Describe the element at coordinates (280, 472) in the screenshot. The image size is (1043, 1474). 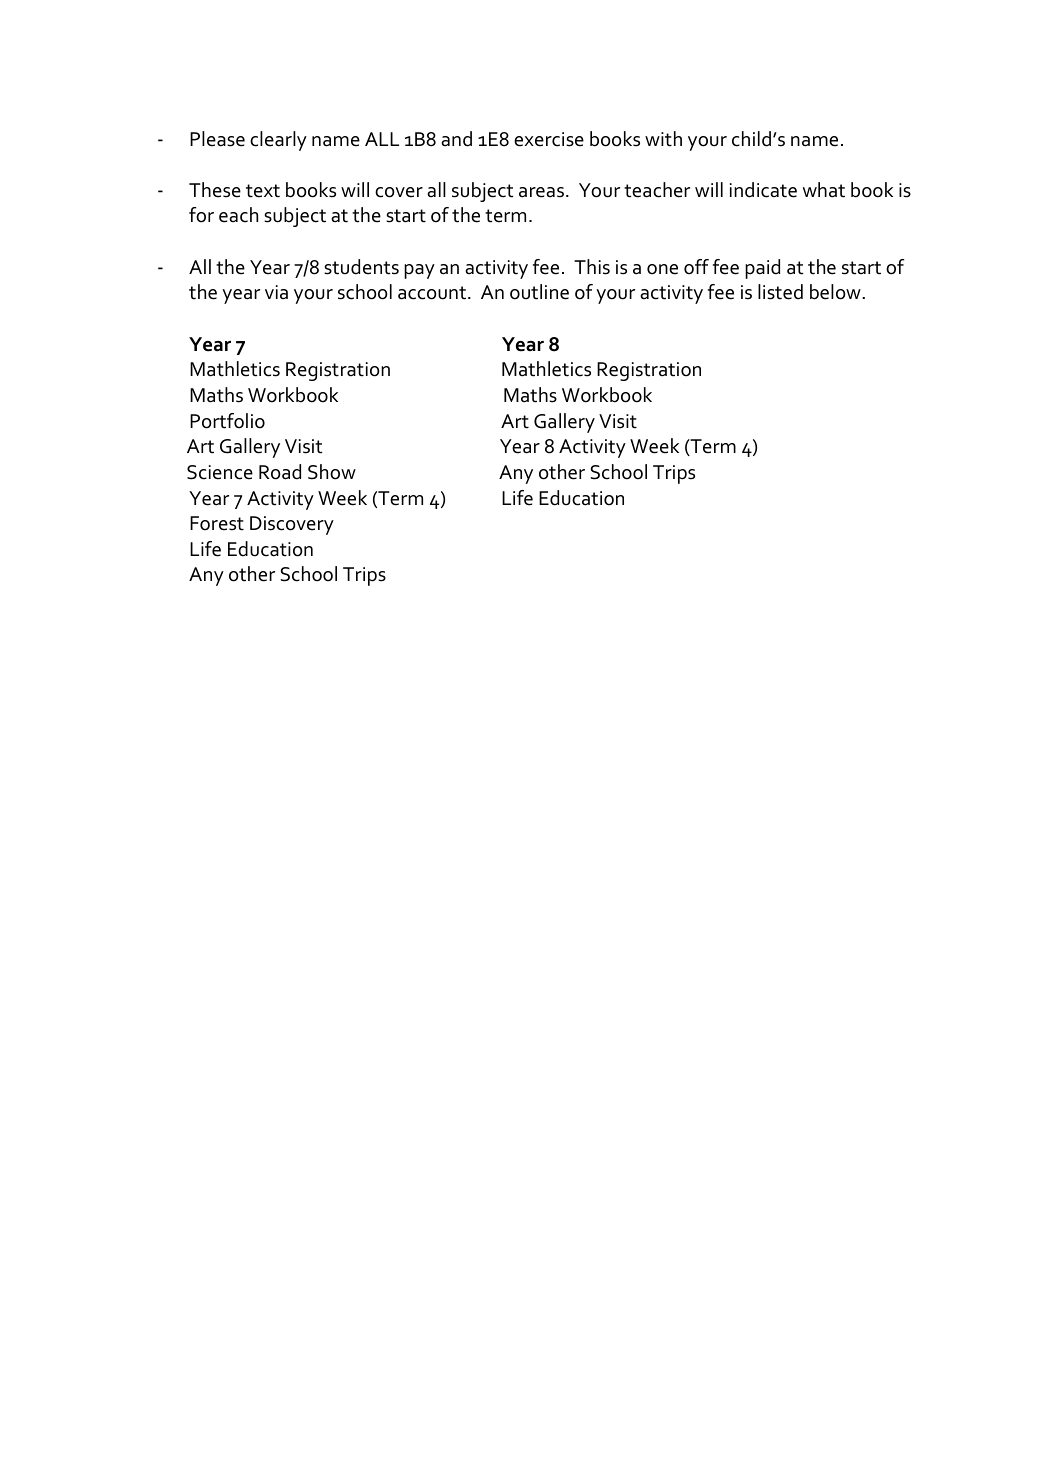
I see `Road` at that location.
